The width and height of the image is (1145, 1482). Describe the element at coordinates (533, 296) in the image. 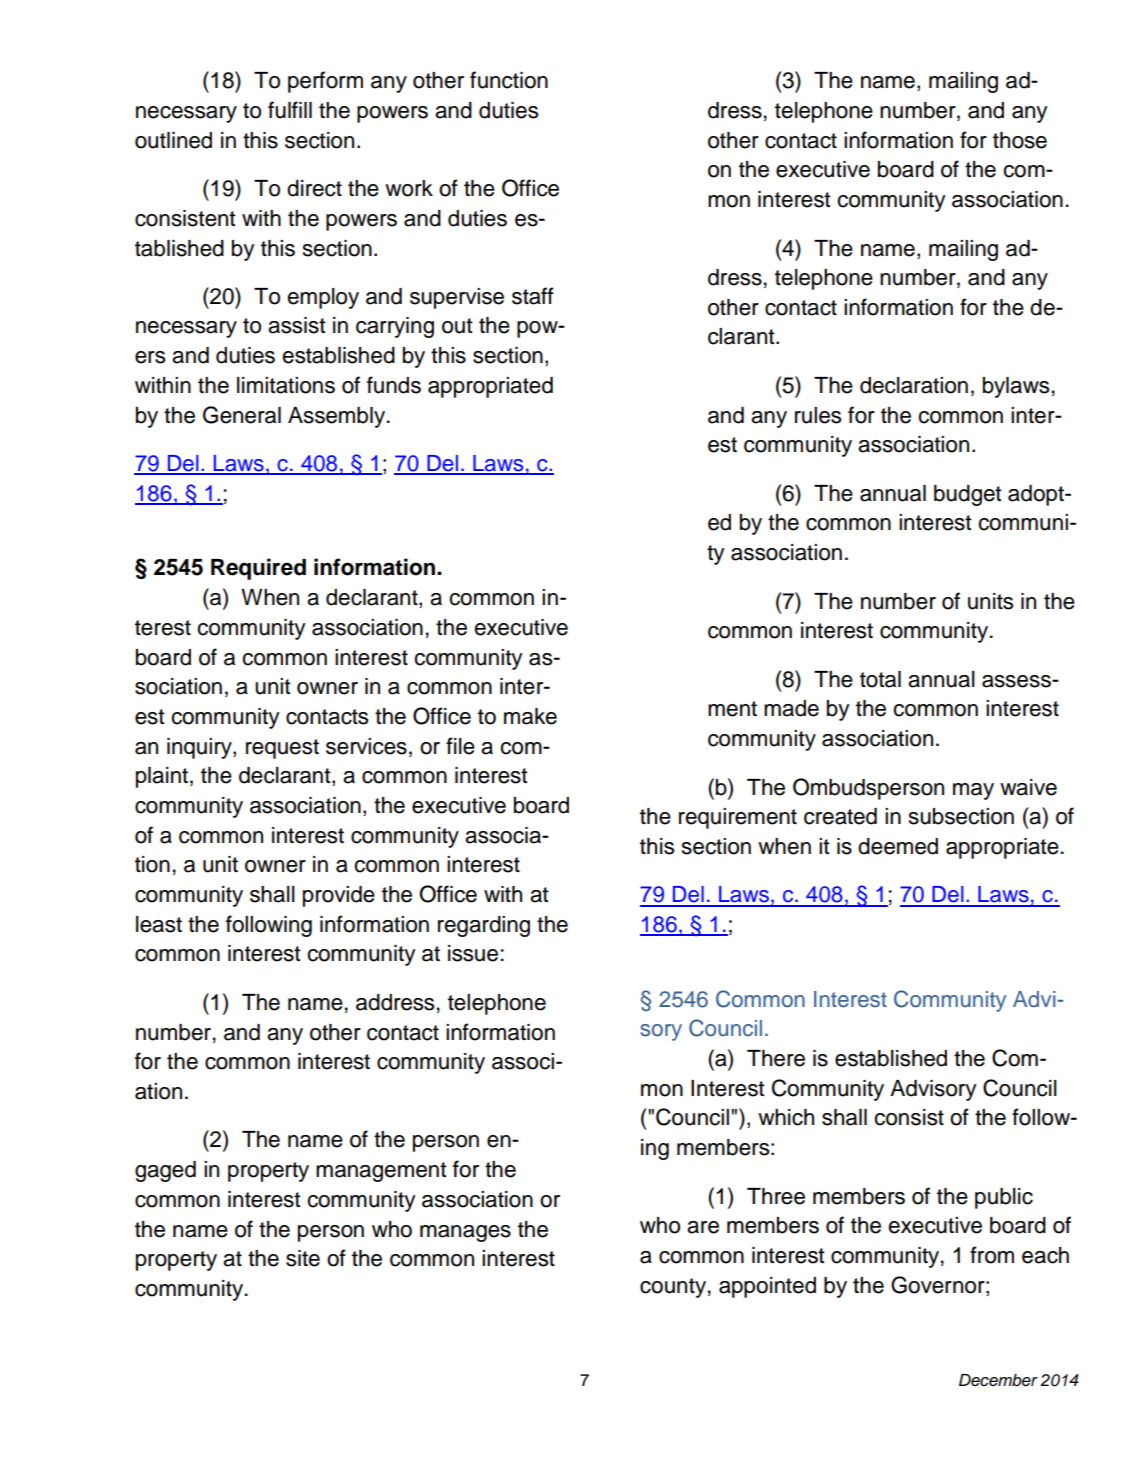

I see `staff` at that location.
